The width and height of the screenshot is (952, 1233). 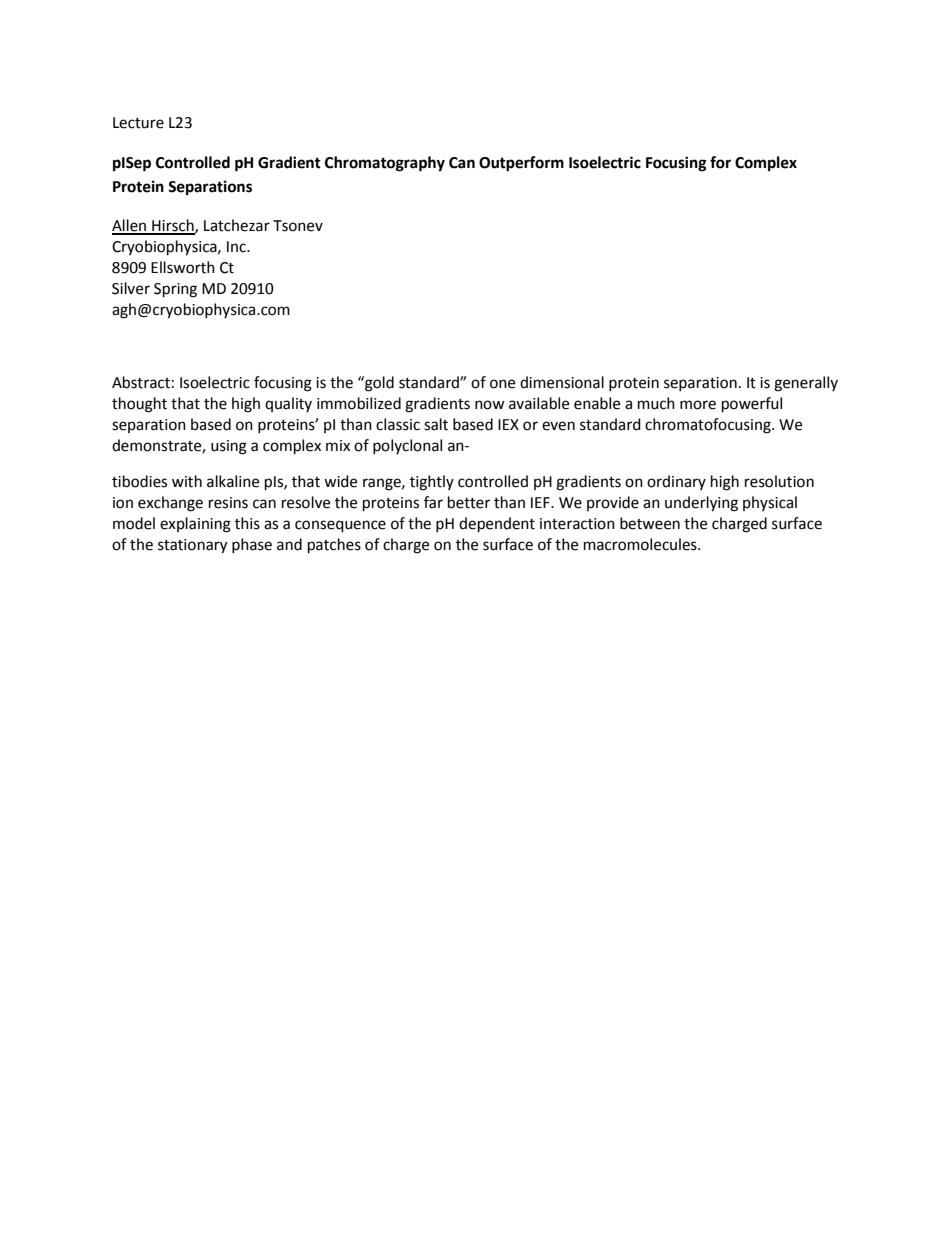 I want to click on now, so click(x=490, y=405).
